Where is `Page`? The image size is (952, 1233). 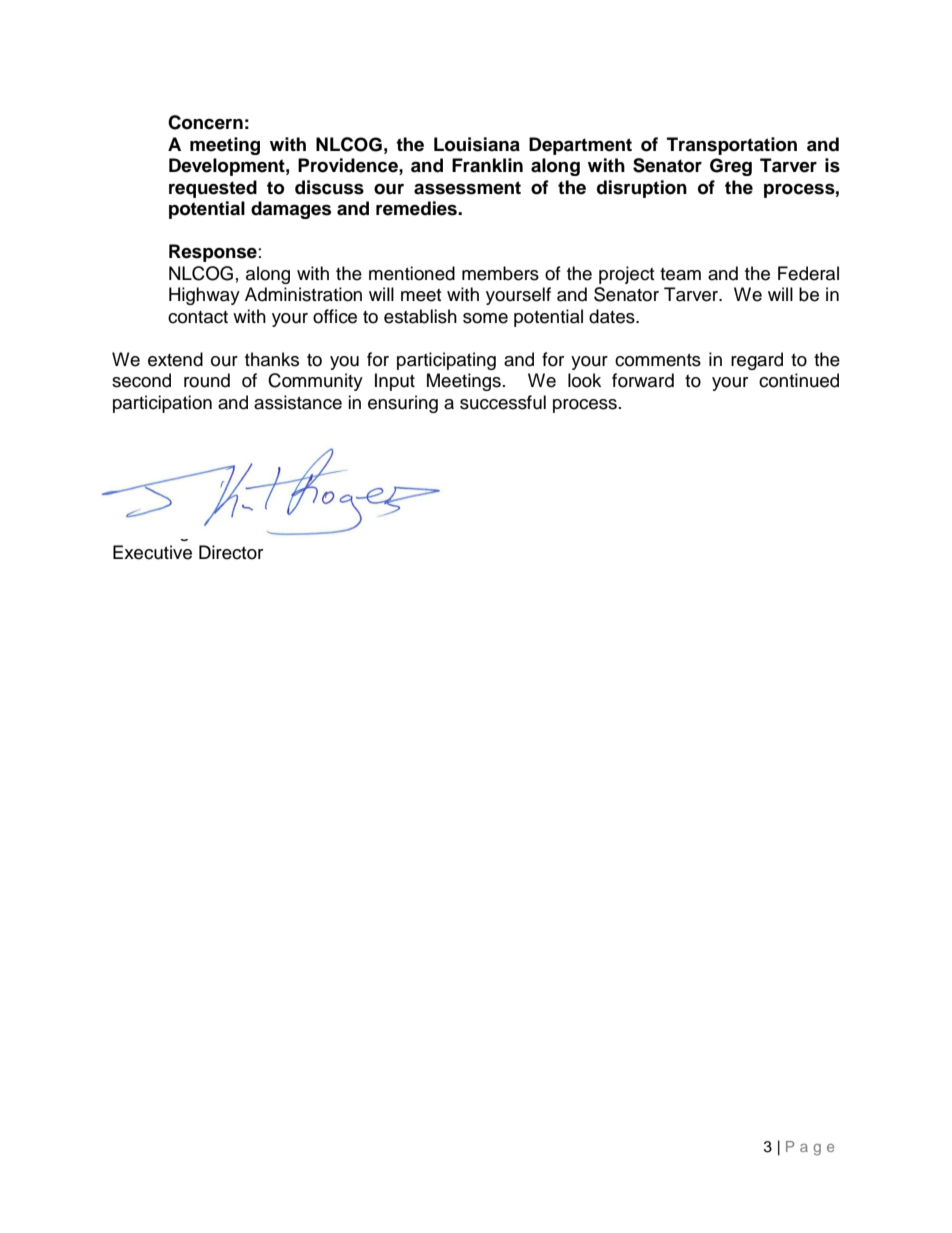 Page is located at coordinates (810, 1148).
